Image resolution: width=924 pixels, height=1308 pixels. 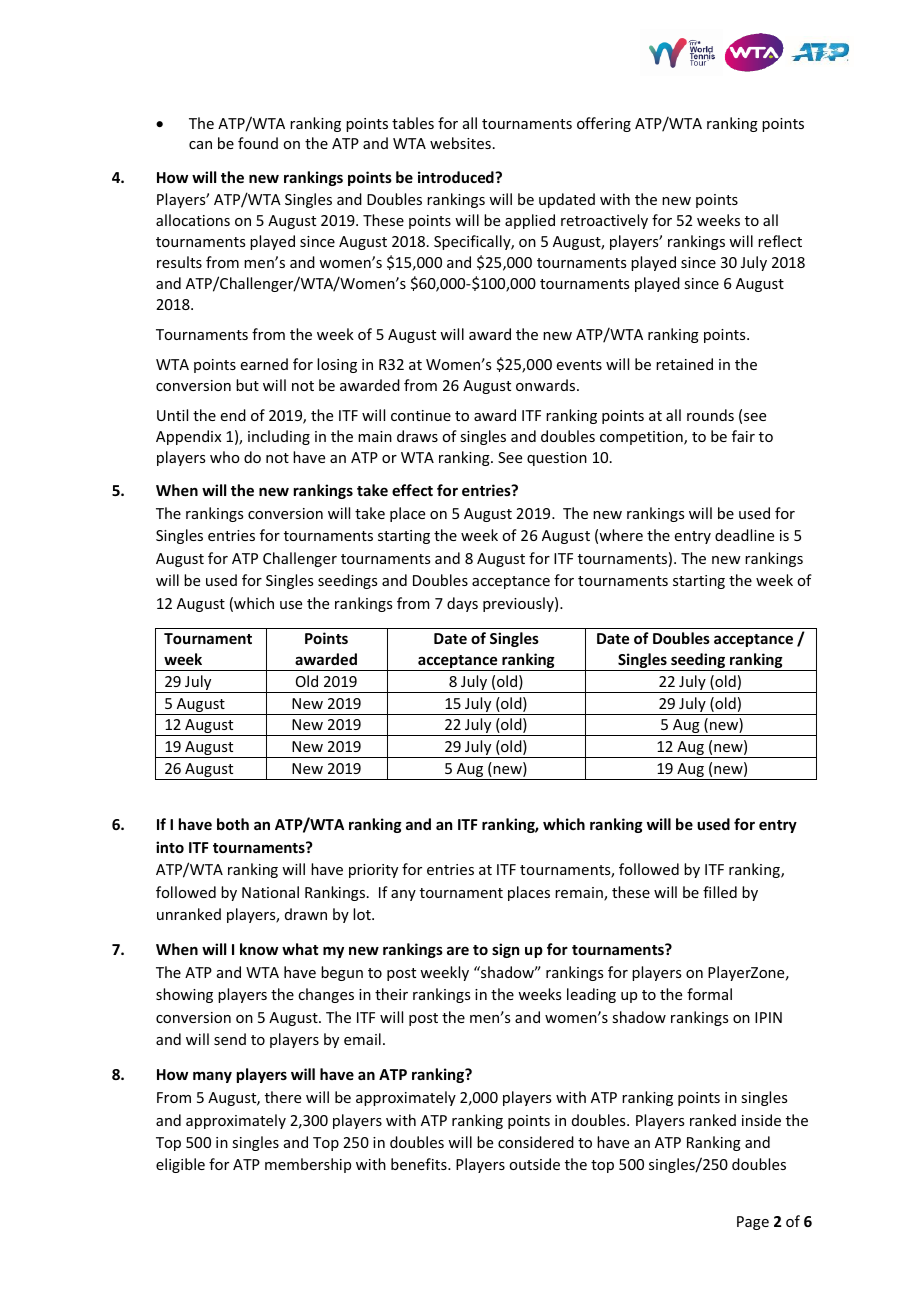 I want to click on benefits, so click(x=420, y=1164).
